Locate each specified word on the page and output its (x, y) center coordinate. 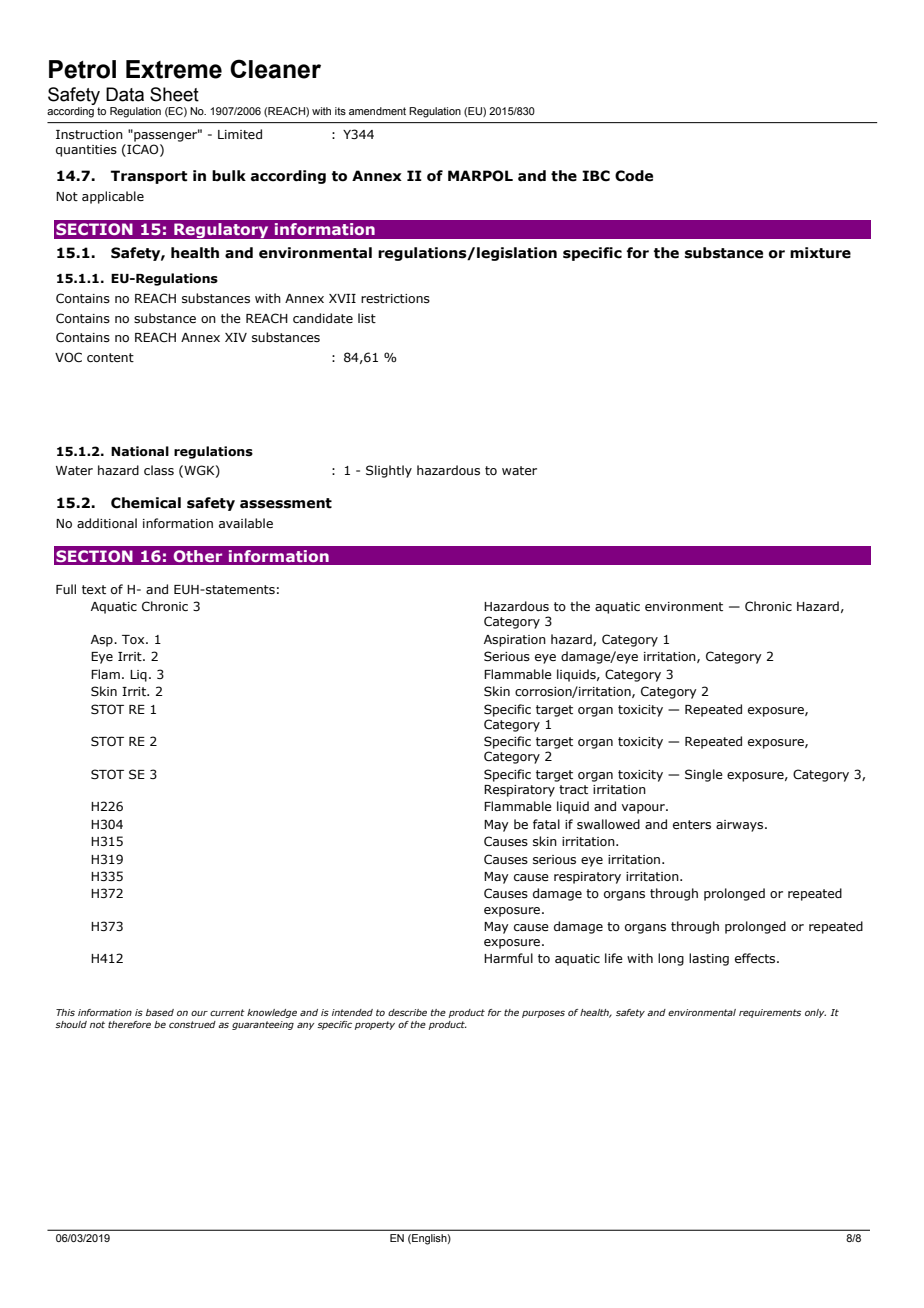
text (94, 589)
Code (634, 176)
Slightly (389, 471)
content (110, 357)
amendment (377, 111)
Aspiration (515, 641)
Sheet (174, 94)
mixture (820, 253)
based (160, 1012)
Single (704, 775)
